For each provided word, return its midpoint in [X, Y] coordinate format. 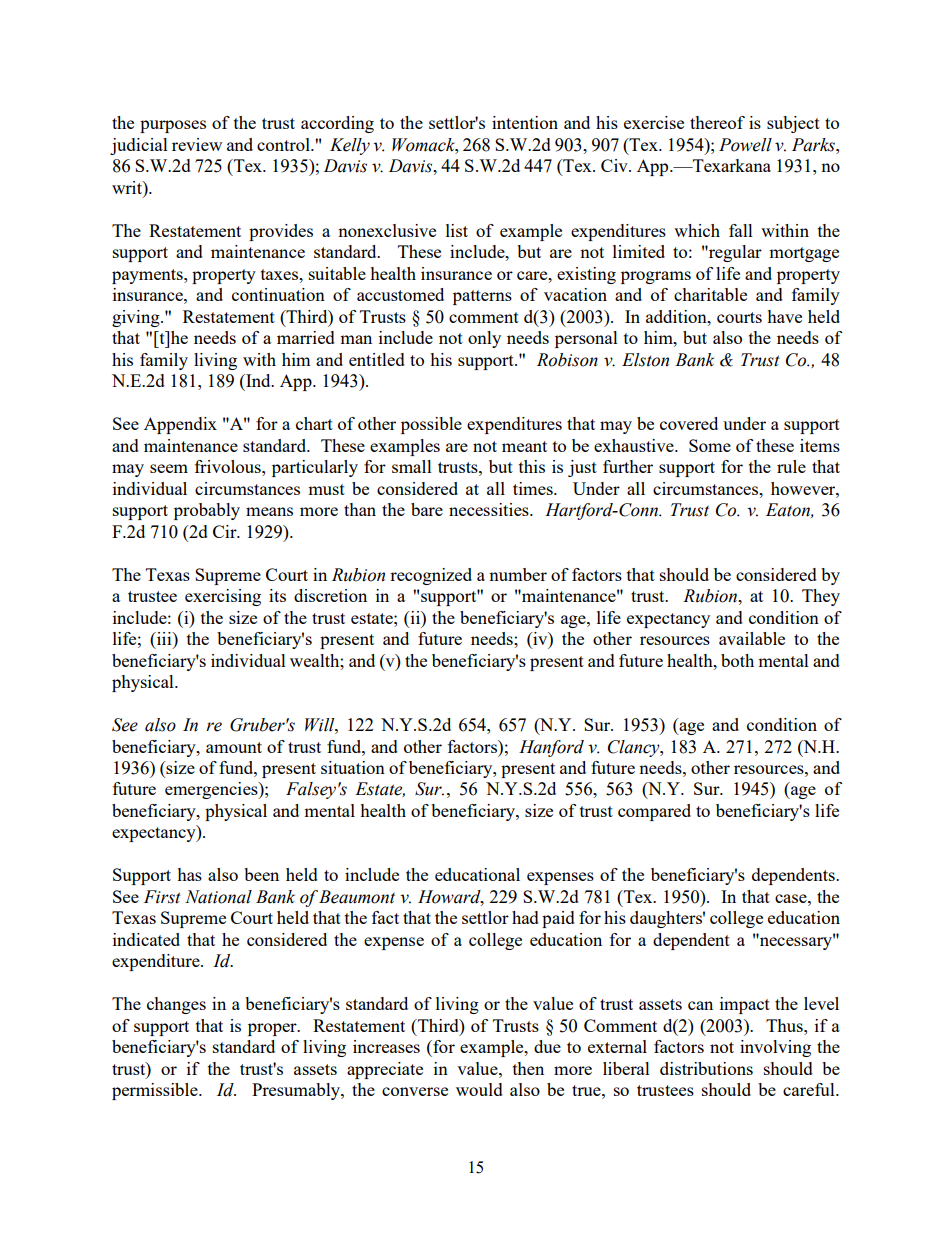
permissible [156, 1091]
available [752, 638]
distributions [706, 1068]
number [518, 574]
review [197, 144]
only [484, 339]
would [479, 1089]
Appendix [180, 425]
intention [525, 122]
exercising [223, 597]
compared [654, 812]
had [525, 917]
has [189, 874]
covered [689, 423]
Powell [745, 145]
